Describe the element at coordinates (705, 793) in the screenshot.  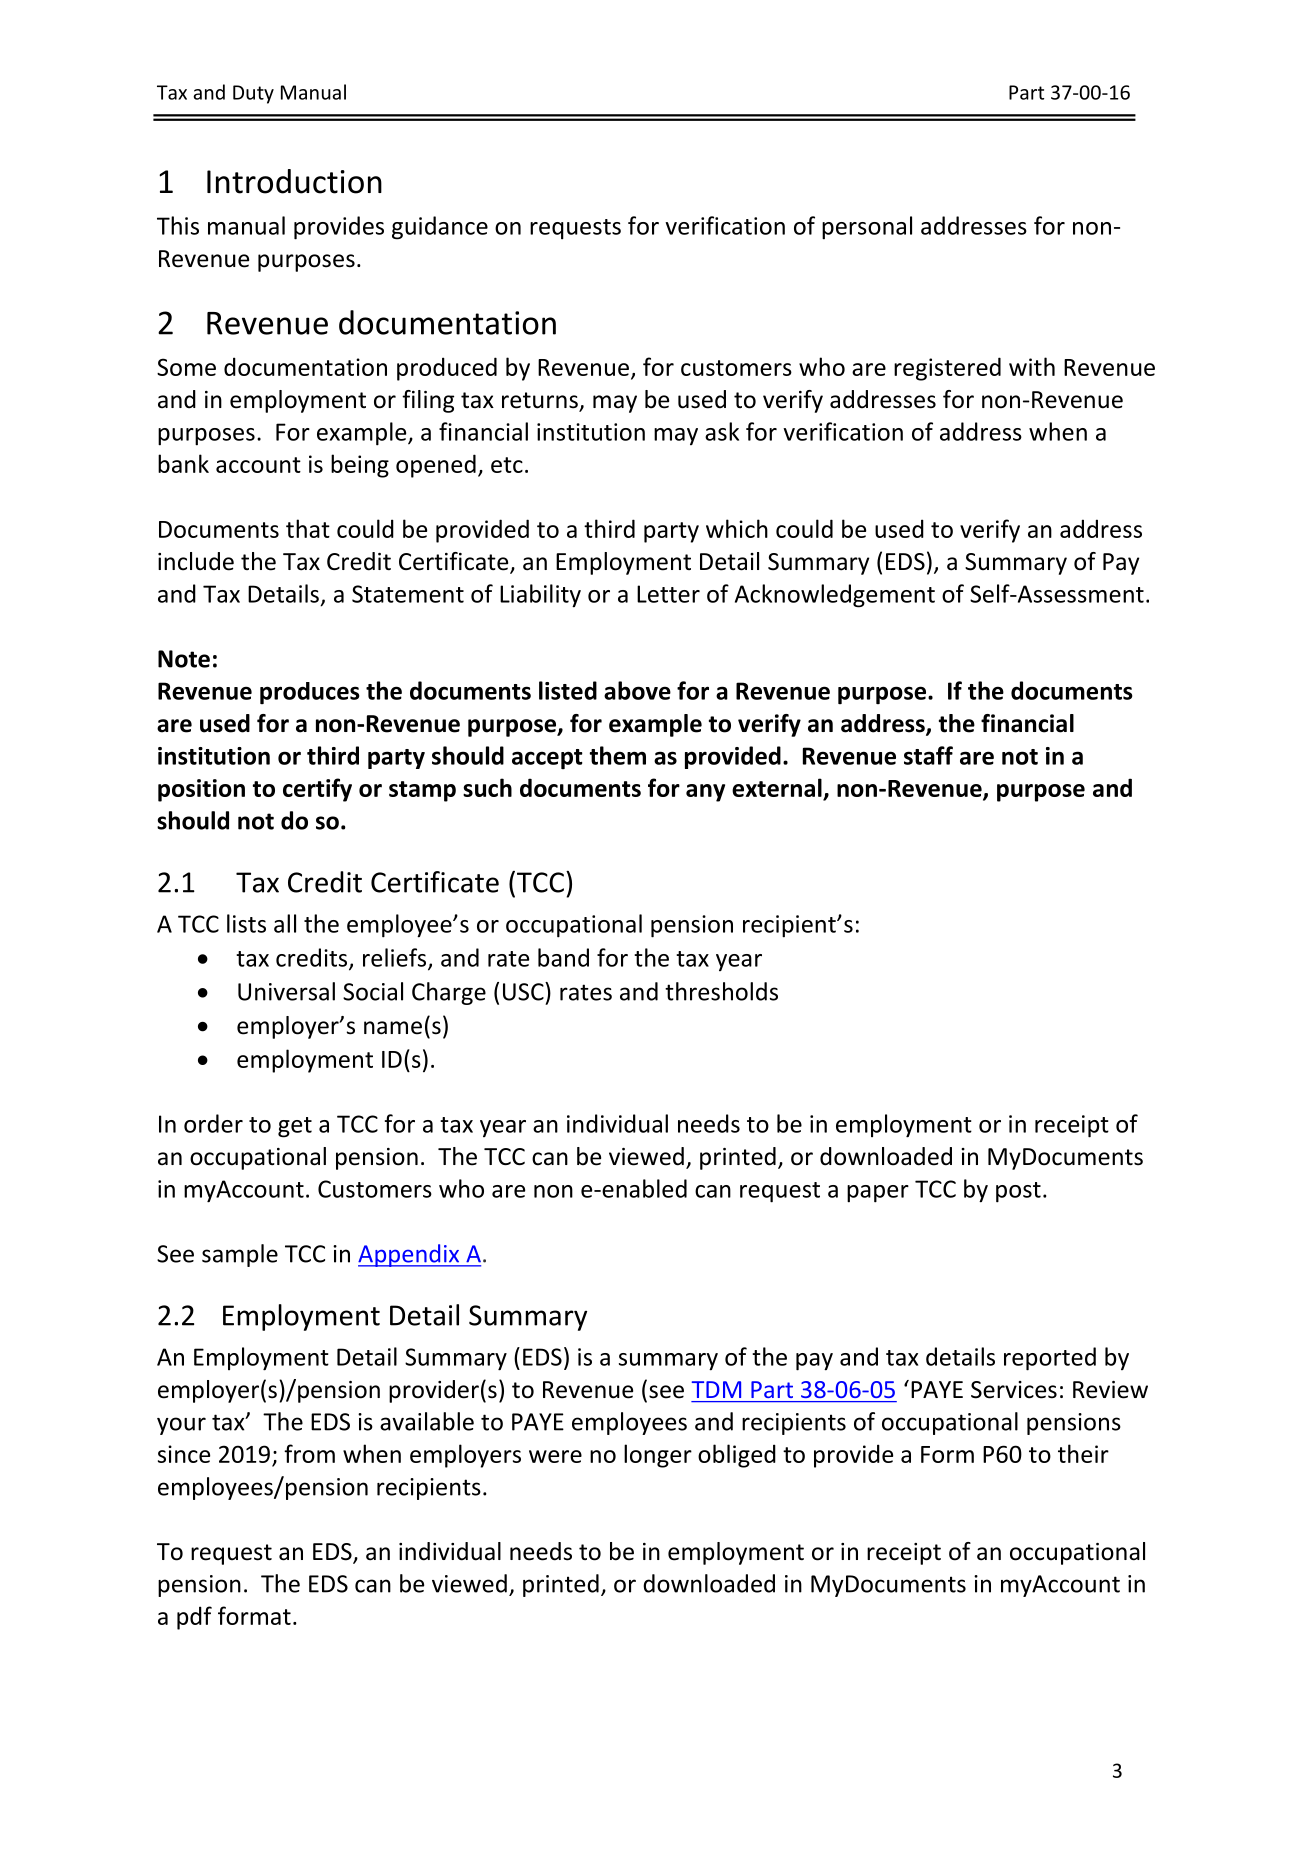
I see `any` at that location.
